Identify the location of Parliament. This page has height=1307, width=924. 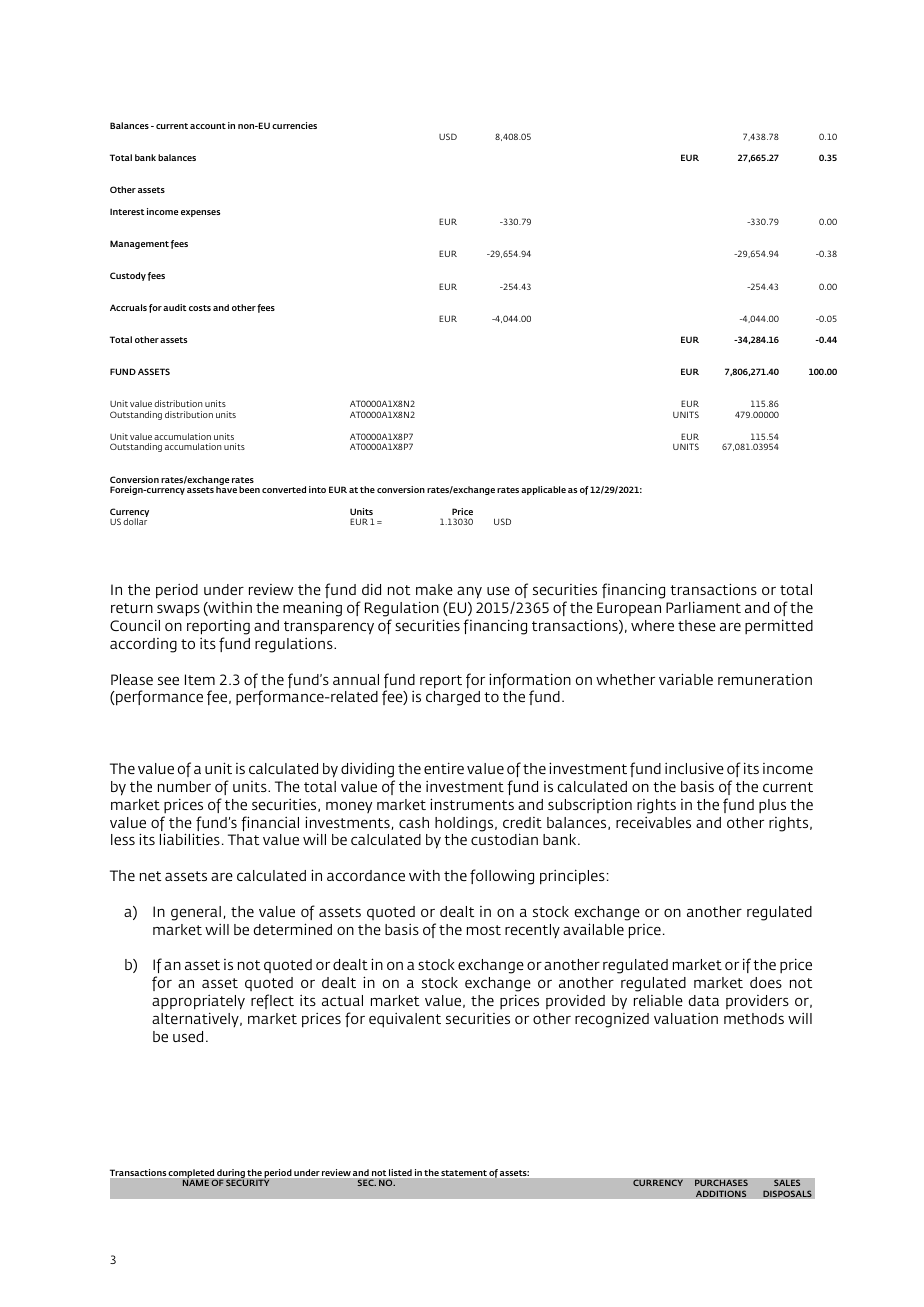
(703, 607).
